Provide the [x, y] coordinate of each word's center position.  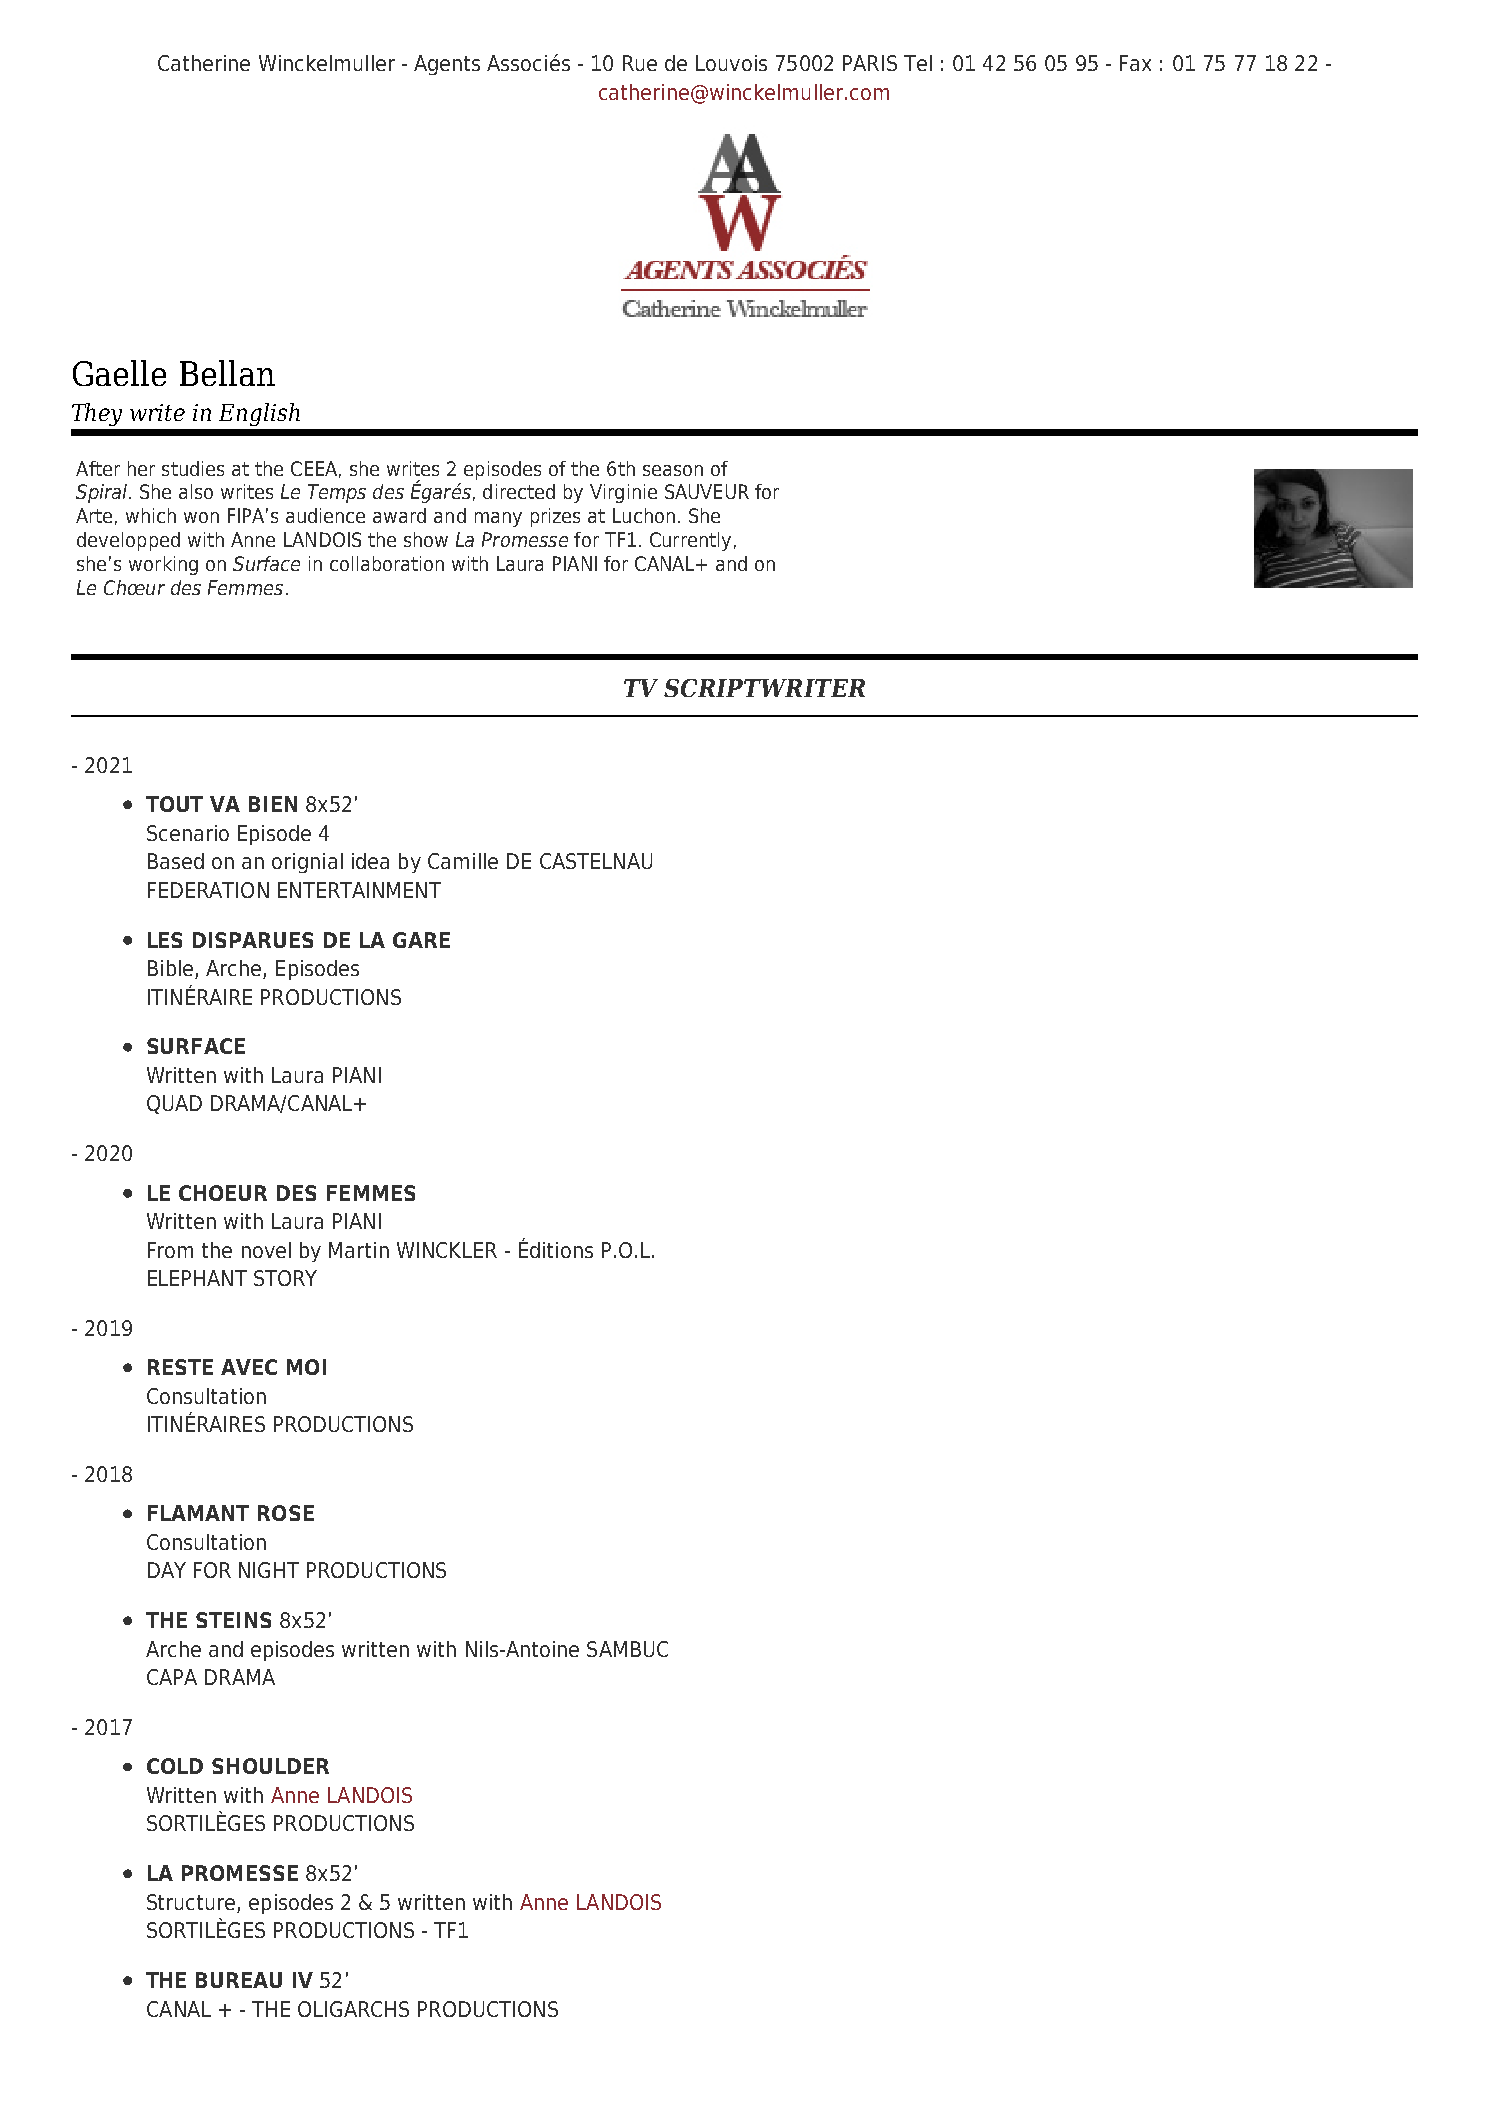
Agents [447, 65]
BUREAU [239, 1980]
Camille [463, 861]
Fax [1135, 63]
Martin [359, 1250]
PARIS [870, 63]
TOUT [174, 804]
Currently [690, 541]
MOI [306, 1367]
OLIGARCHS [353, 2009]
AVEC [249, 1367]
